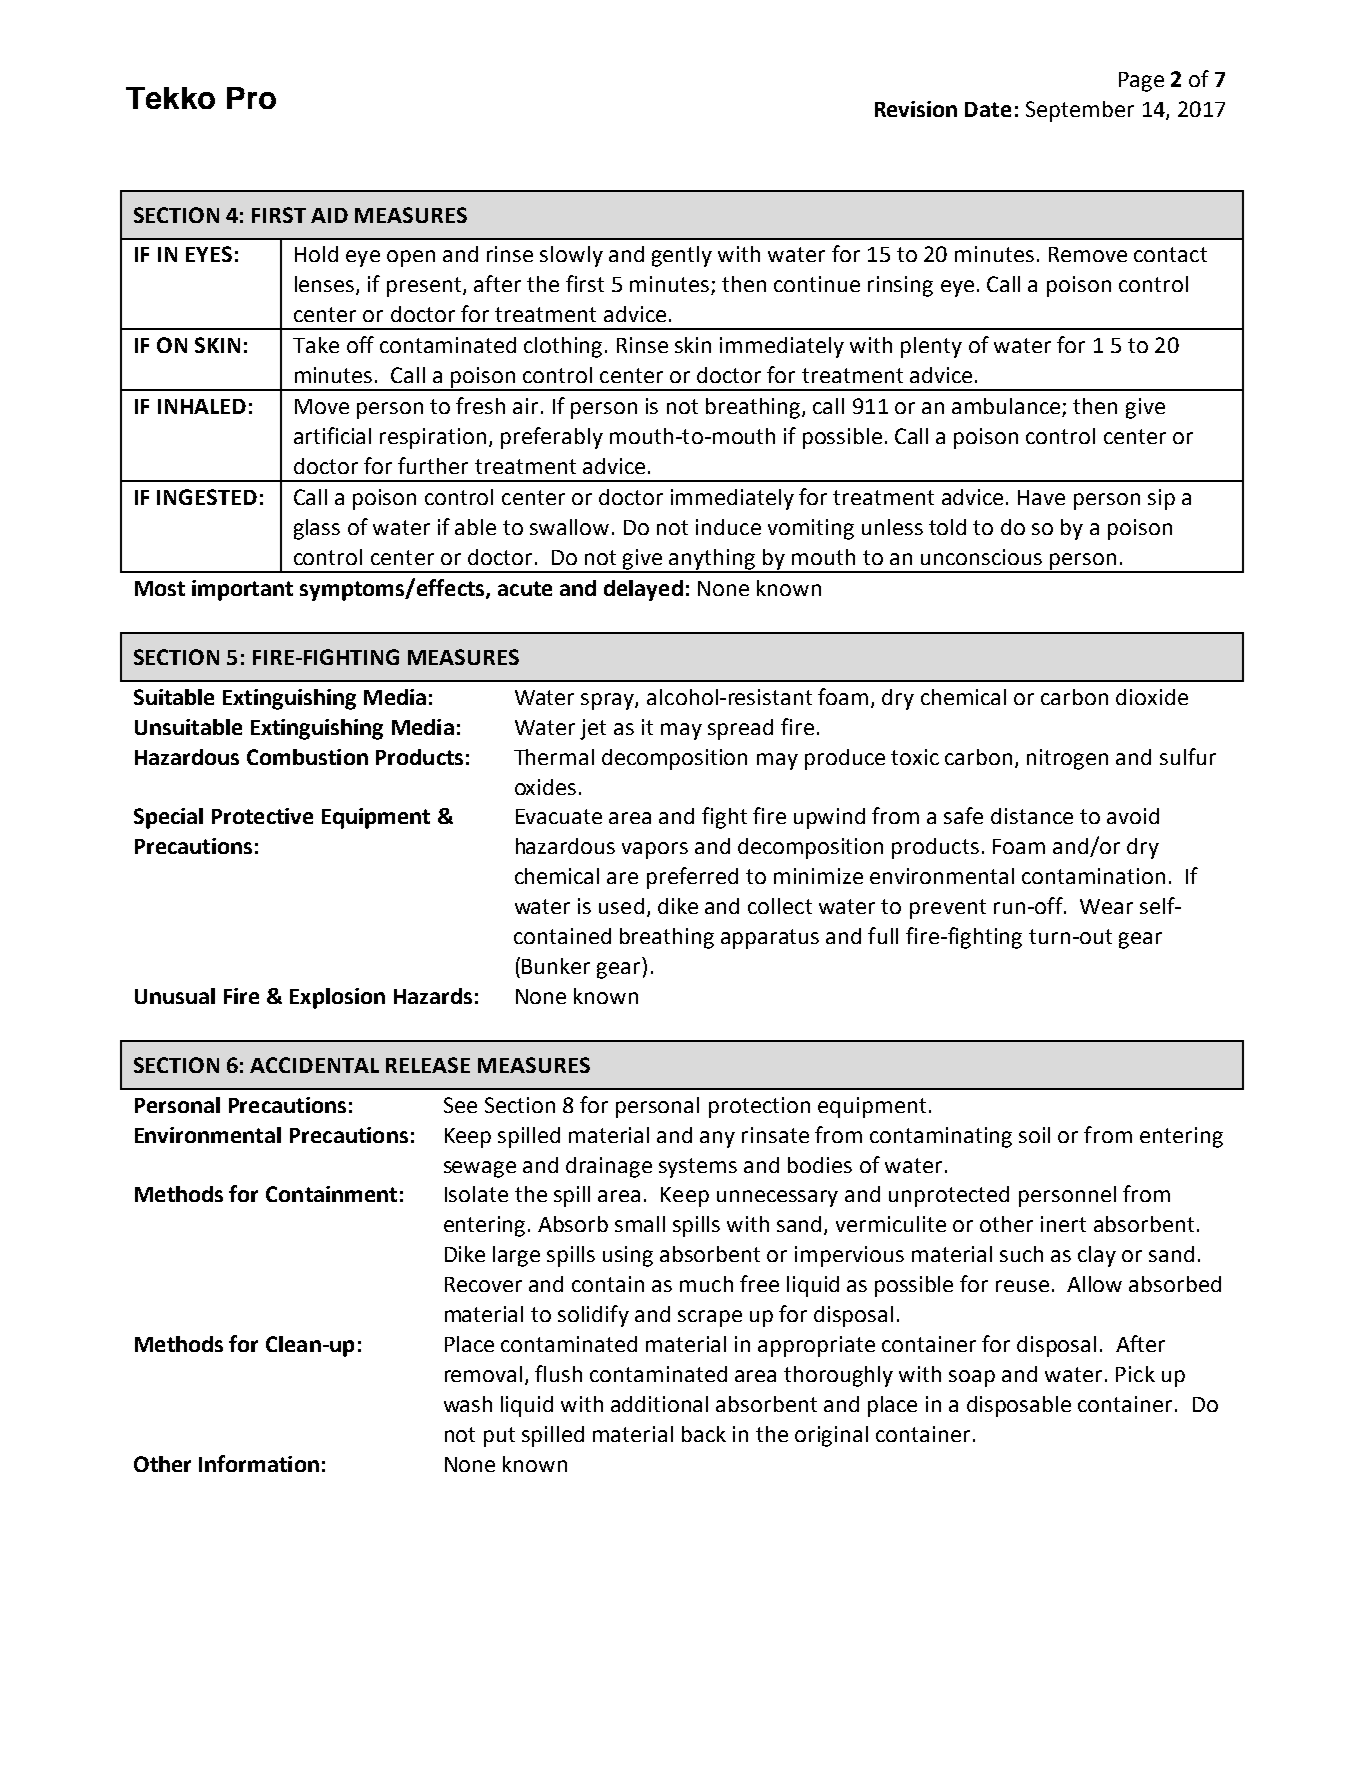 The height and width of the page is (1765, 1364). Describe the element at coordinates (682, 256) in the page. I see `gently` at that location.
